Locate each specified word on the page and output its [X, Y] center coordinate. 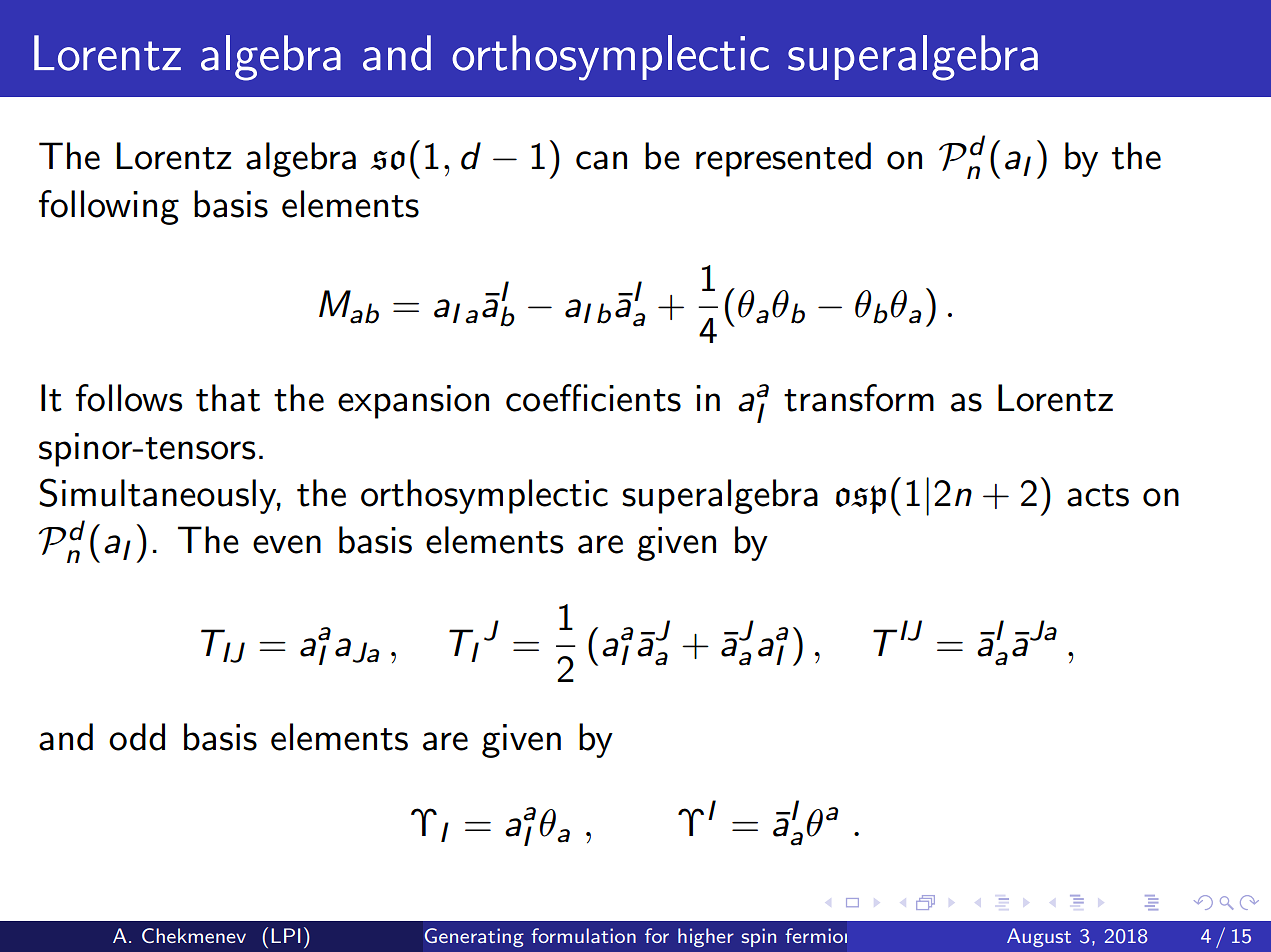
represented [783, 159]
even [287, 544]
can [601, 160]
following [109, 207]
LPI [286, 935]
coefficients [593, 398]
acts [1098, 495]
